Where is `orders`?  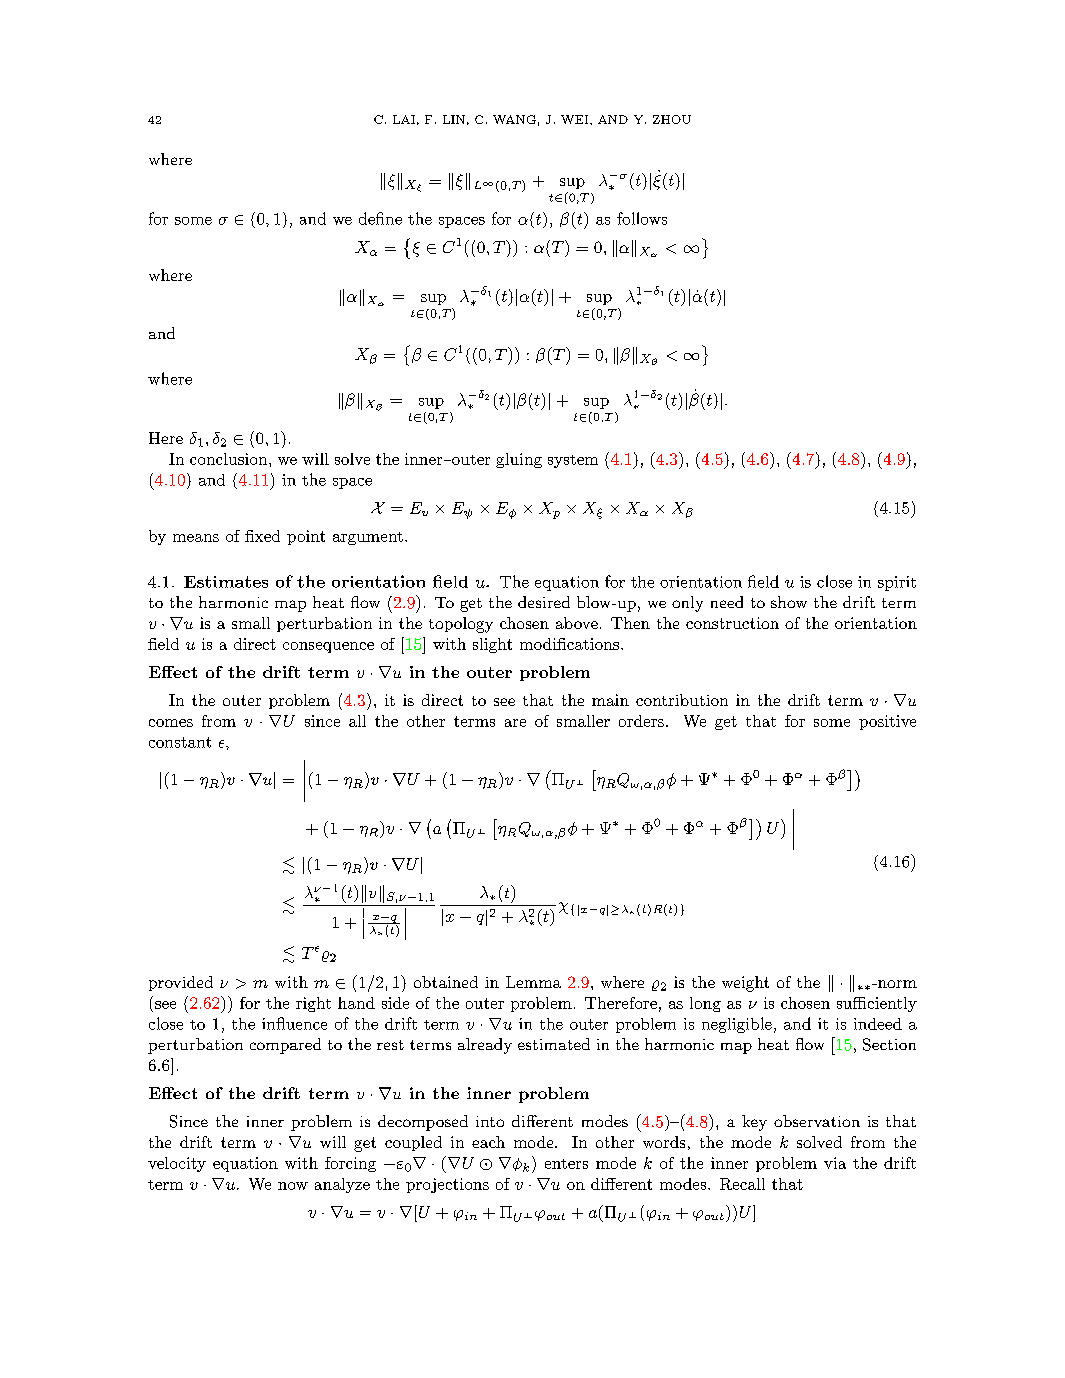 orders is located at coordinates (641, 721).
